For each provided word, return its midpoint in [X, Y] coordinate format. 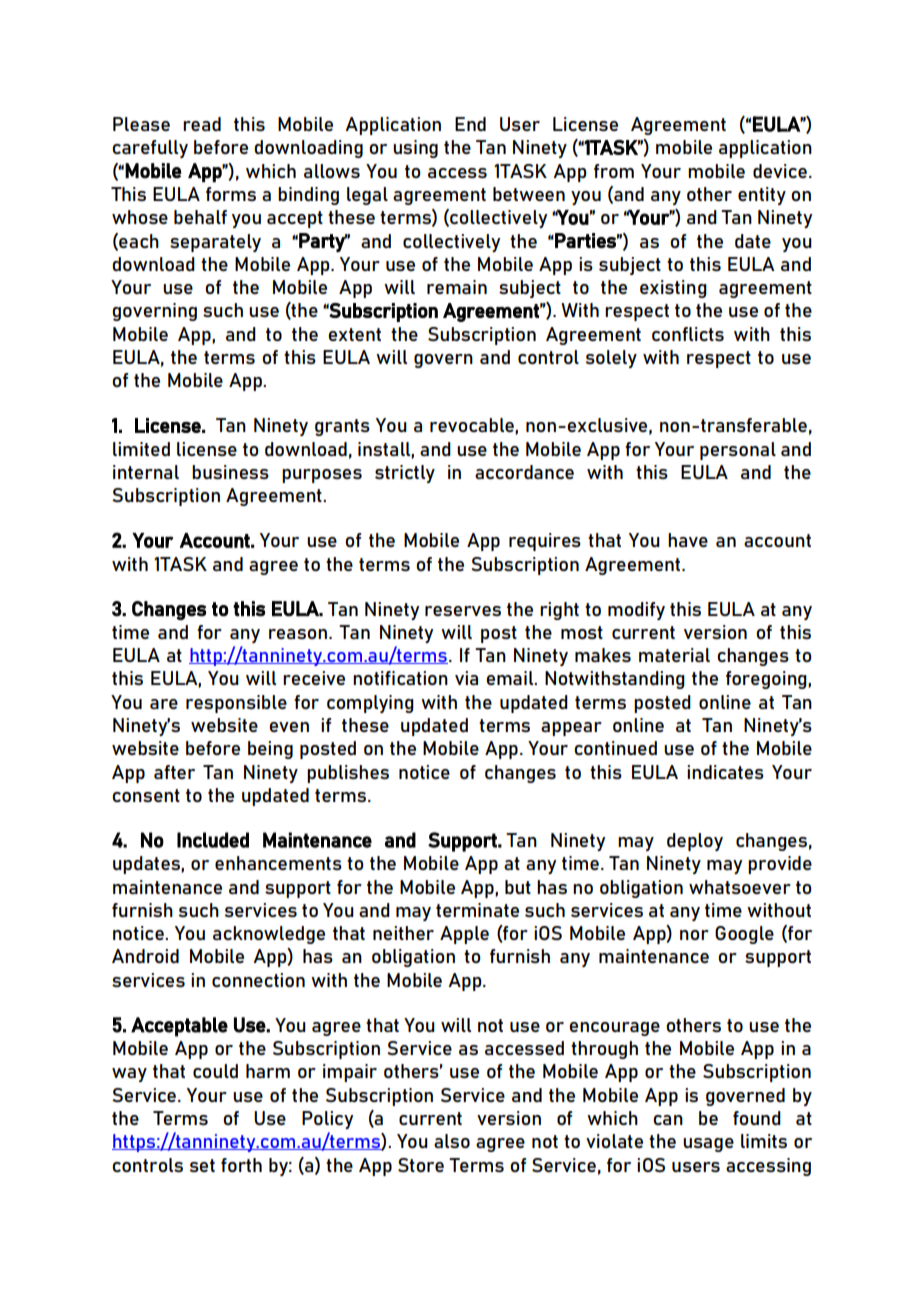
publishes [348, 774]
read [202, 124]
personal [738, 451]
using [415, 149]
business [230, 472]
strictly [405, 474]
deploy [695, 842]
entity [762, 196]
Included [213, 840]
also [452, 1141]
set [202, 1165]
